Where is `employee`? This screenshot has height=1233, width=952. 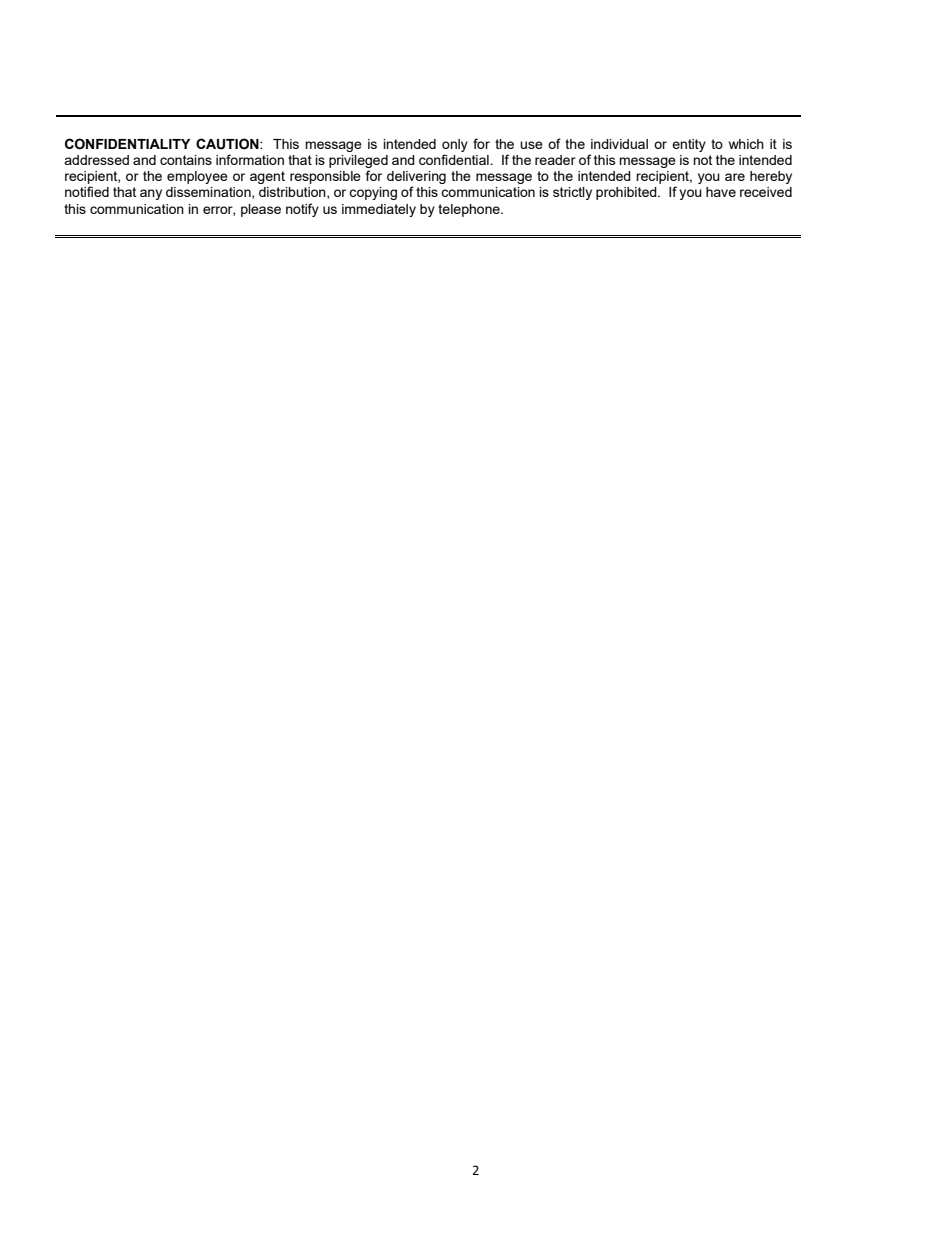 employee is located at coordinates (197, 177).
